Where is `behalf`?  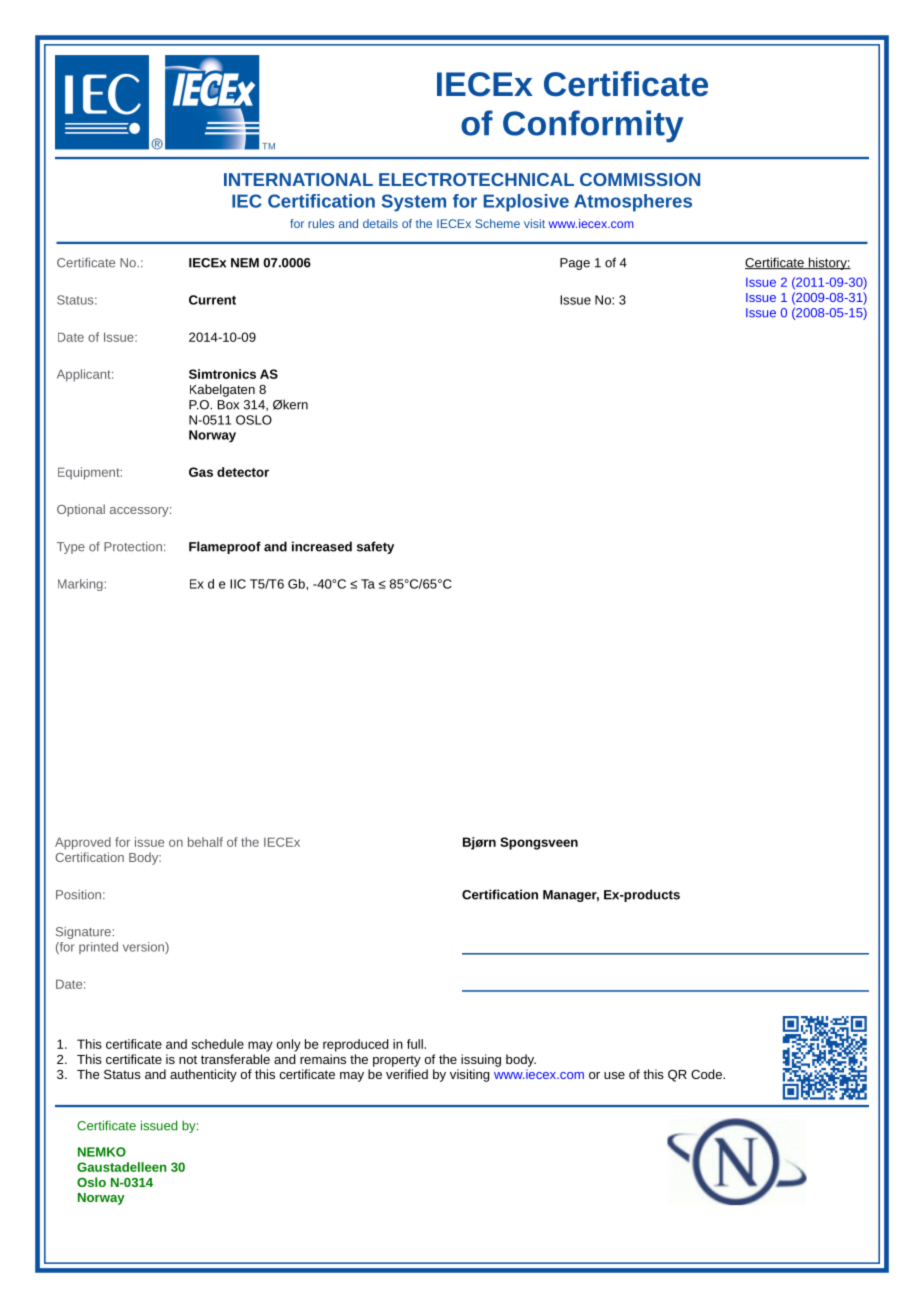
behalf is located at coordinates (205, 842).
